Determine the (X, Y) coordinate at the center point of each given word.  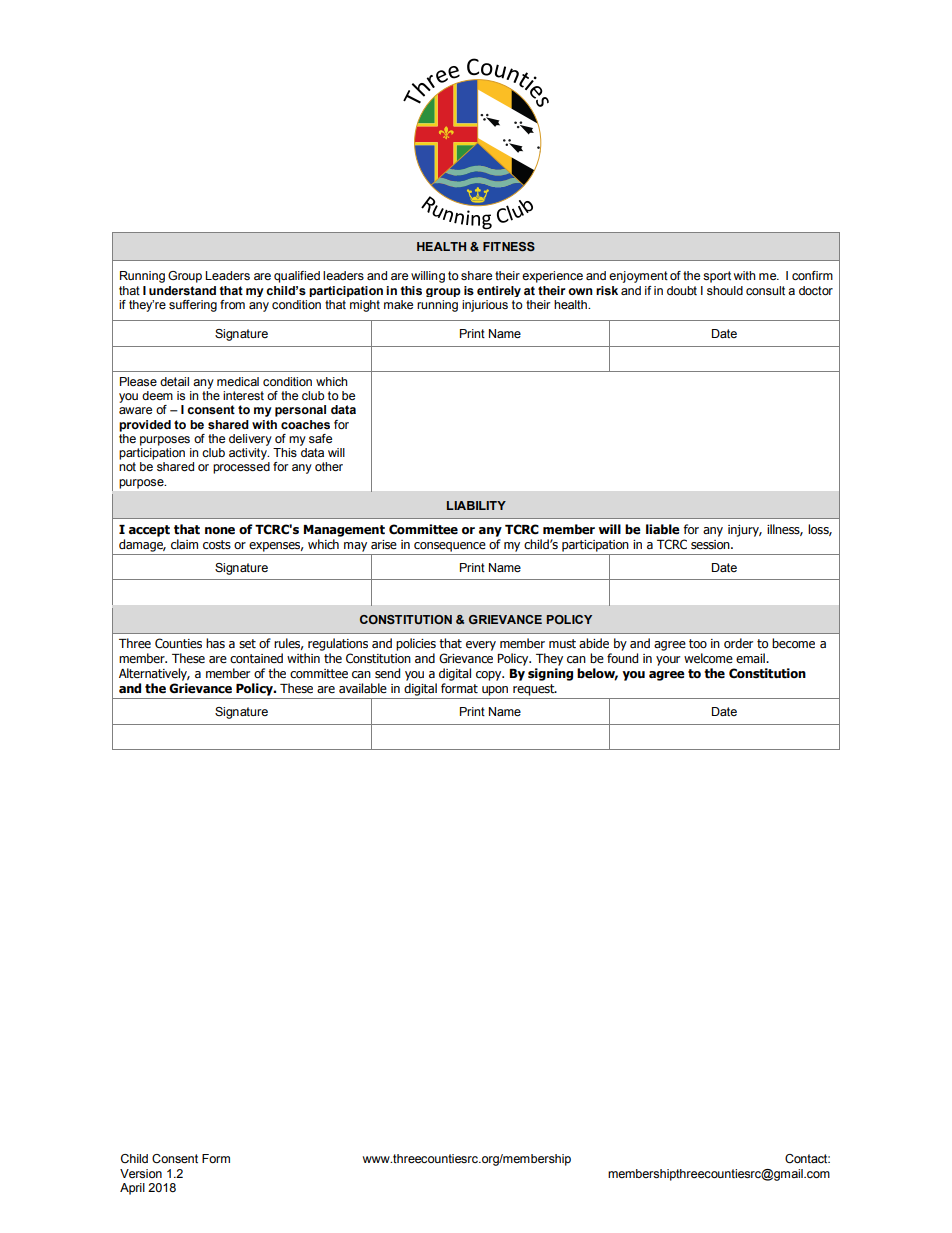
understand (182, 290)
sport (717, 277)
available (363, 688)
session (711, 544)
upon (495, 691)
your (668, 661)
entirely (499, 291)
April (132, 1189)
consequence (450, 547)
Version (141, 1173)
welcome (708, 658)
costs (217, 544)
